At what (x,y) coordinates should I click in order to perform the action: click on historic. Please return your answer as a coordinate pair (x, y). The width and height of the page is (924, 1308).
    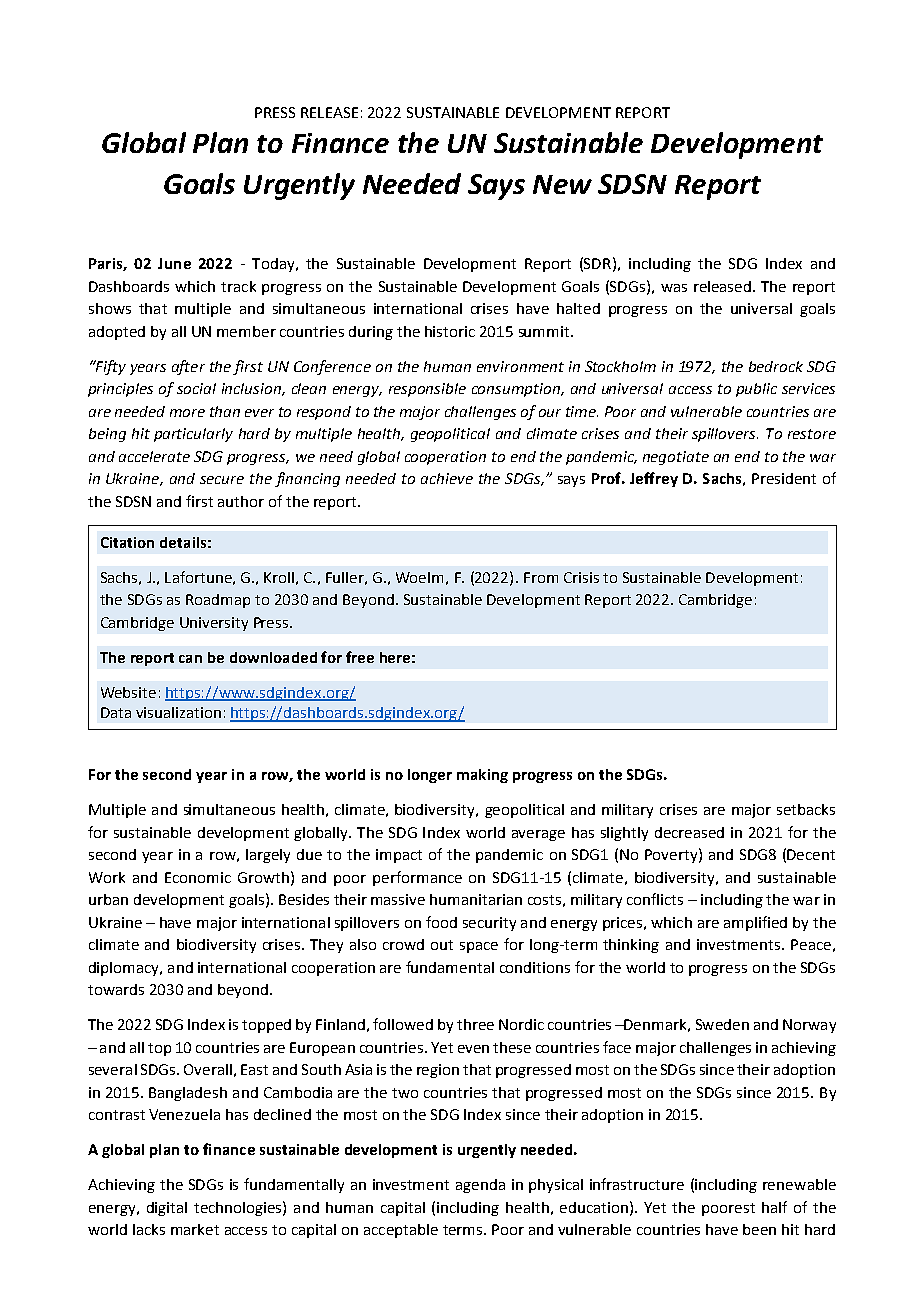
    Looking at the image, I should click on (450, 331).
